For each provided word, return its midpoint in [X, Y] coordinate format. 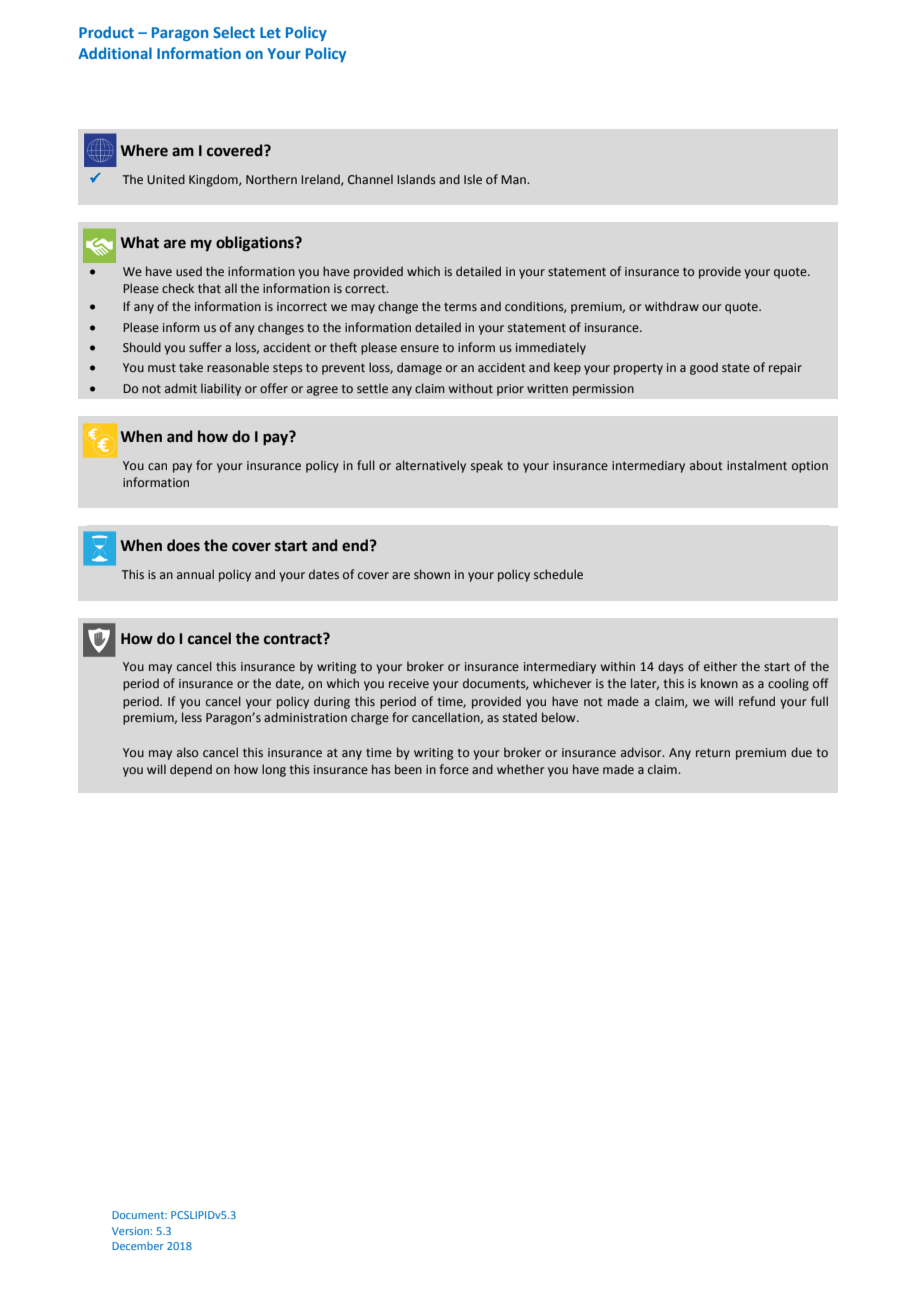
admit [181, 388]
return [713, 752]
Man [514, 179]
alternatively [431, 466]
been [408, 769]
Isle [473, 179]
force [454, 769]
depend [191, 770]
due [801, 752]
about [706, 465]
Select [234, 32]
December [138, 1246]
